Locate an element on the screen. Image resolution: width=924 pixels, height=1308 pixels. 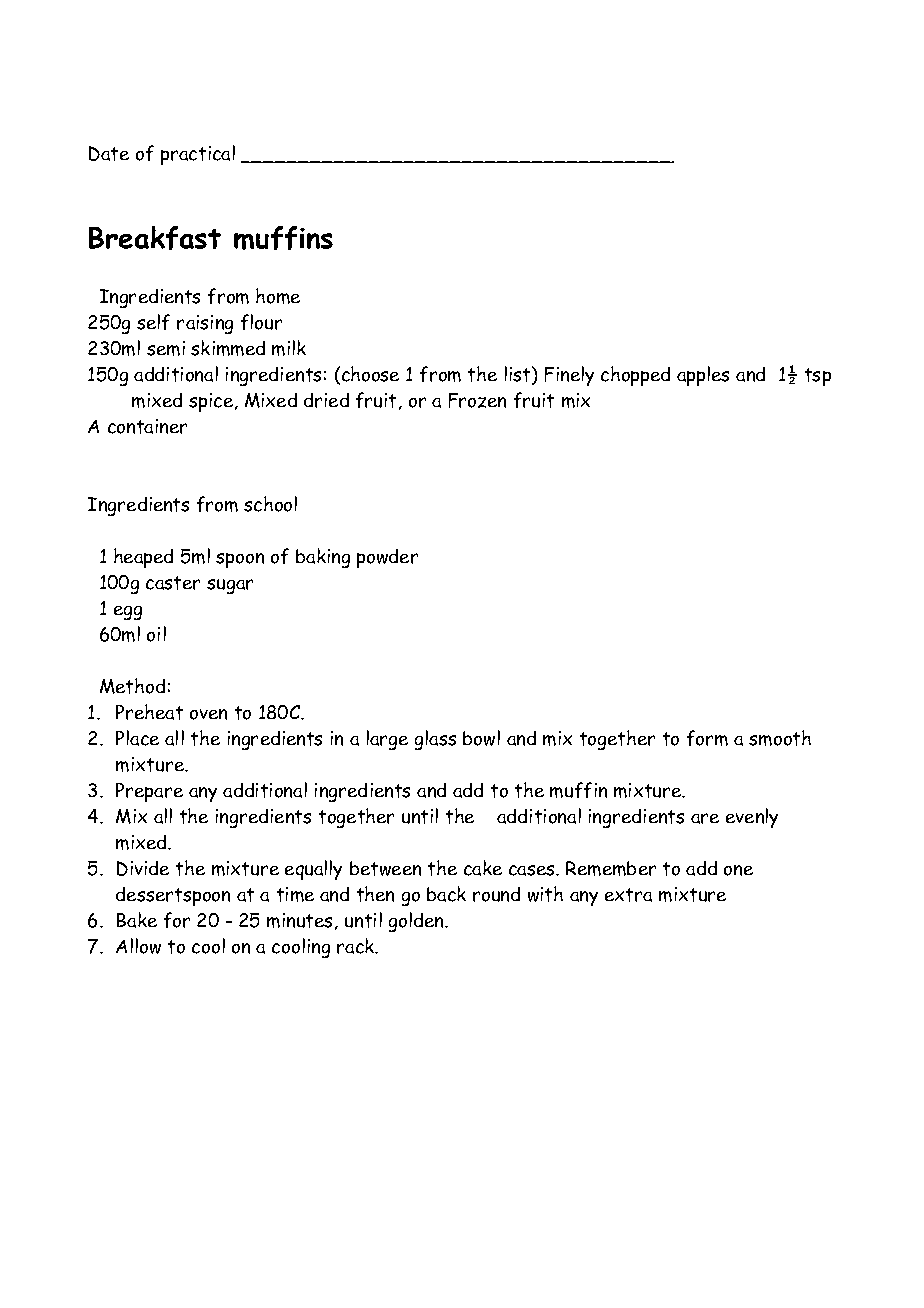
oven is located at coordinates (208, 714).
